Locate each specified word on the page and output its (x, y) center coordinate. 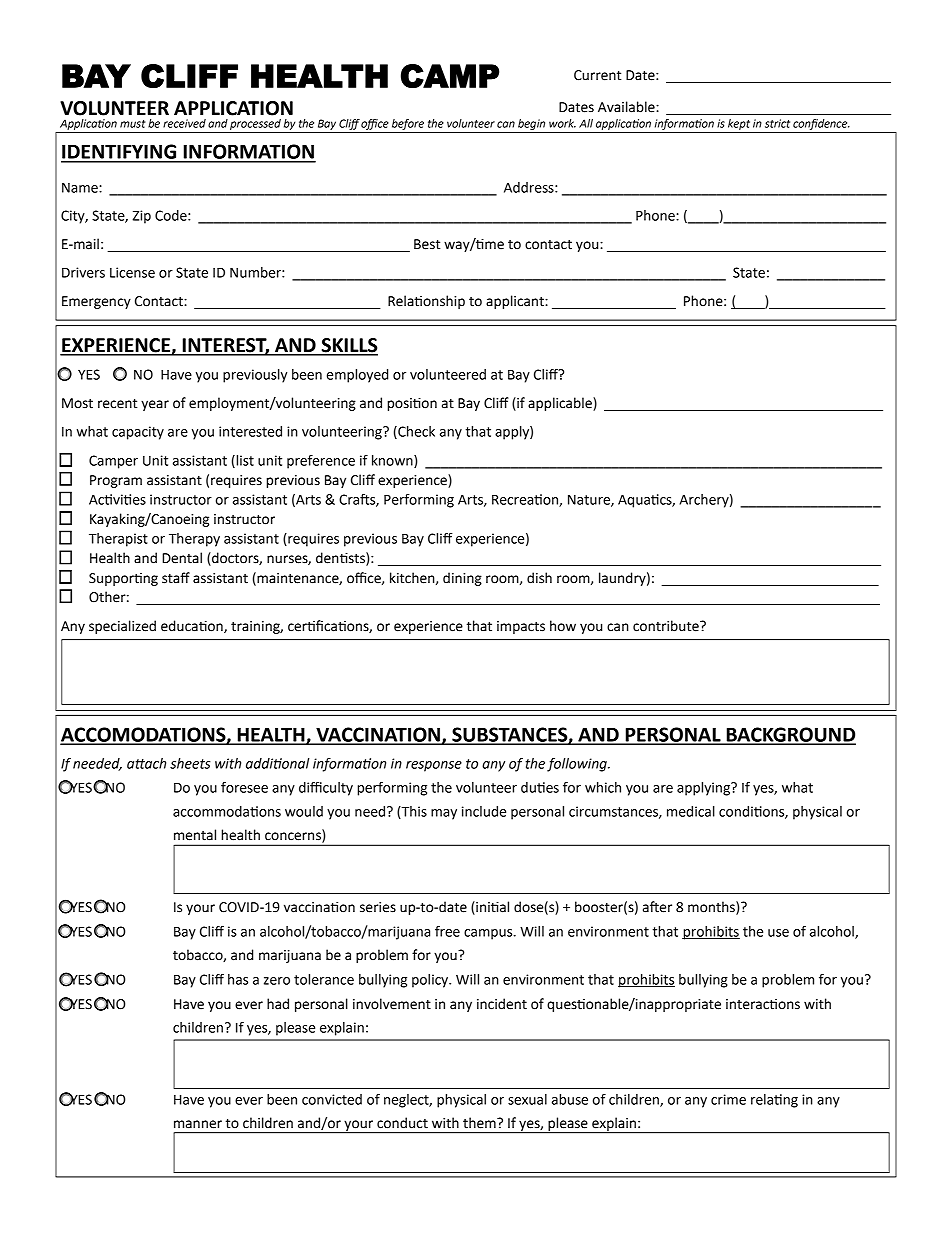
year (155, 405)
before (408, 124)
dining (462, 579)
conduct (402, 1123)
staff (176, 578)
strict (777, 123)
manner (198, 1124)
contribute (667, 626)
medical (691, 811)
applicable (561, 404)
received (184, 123)
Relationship (426, 302)
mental (195, 835)
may (444, 814)
